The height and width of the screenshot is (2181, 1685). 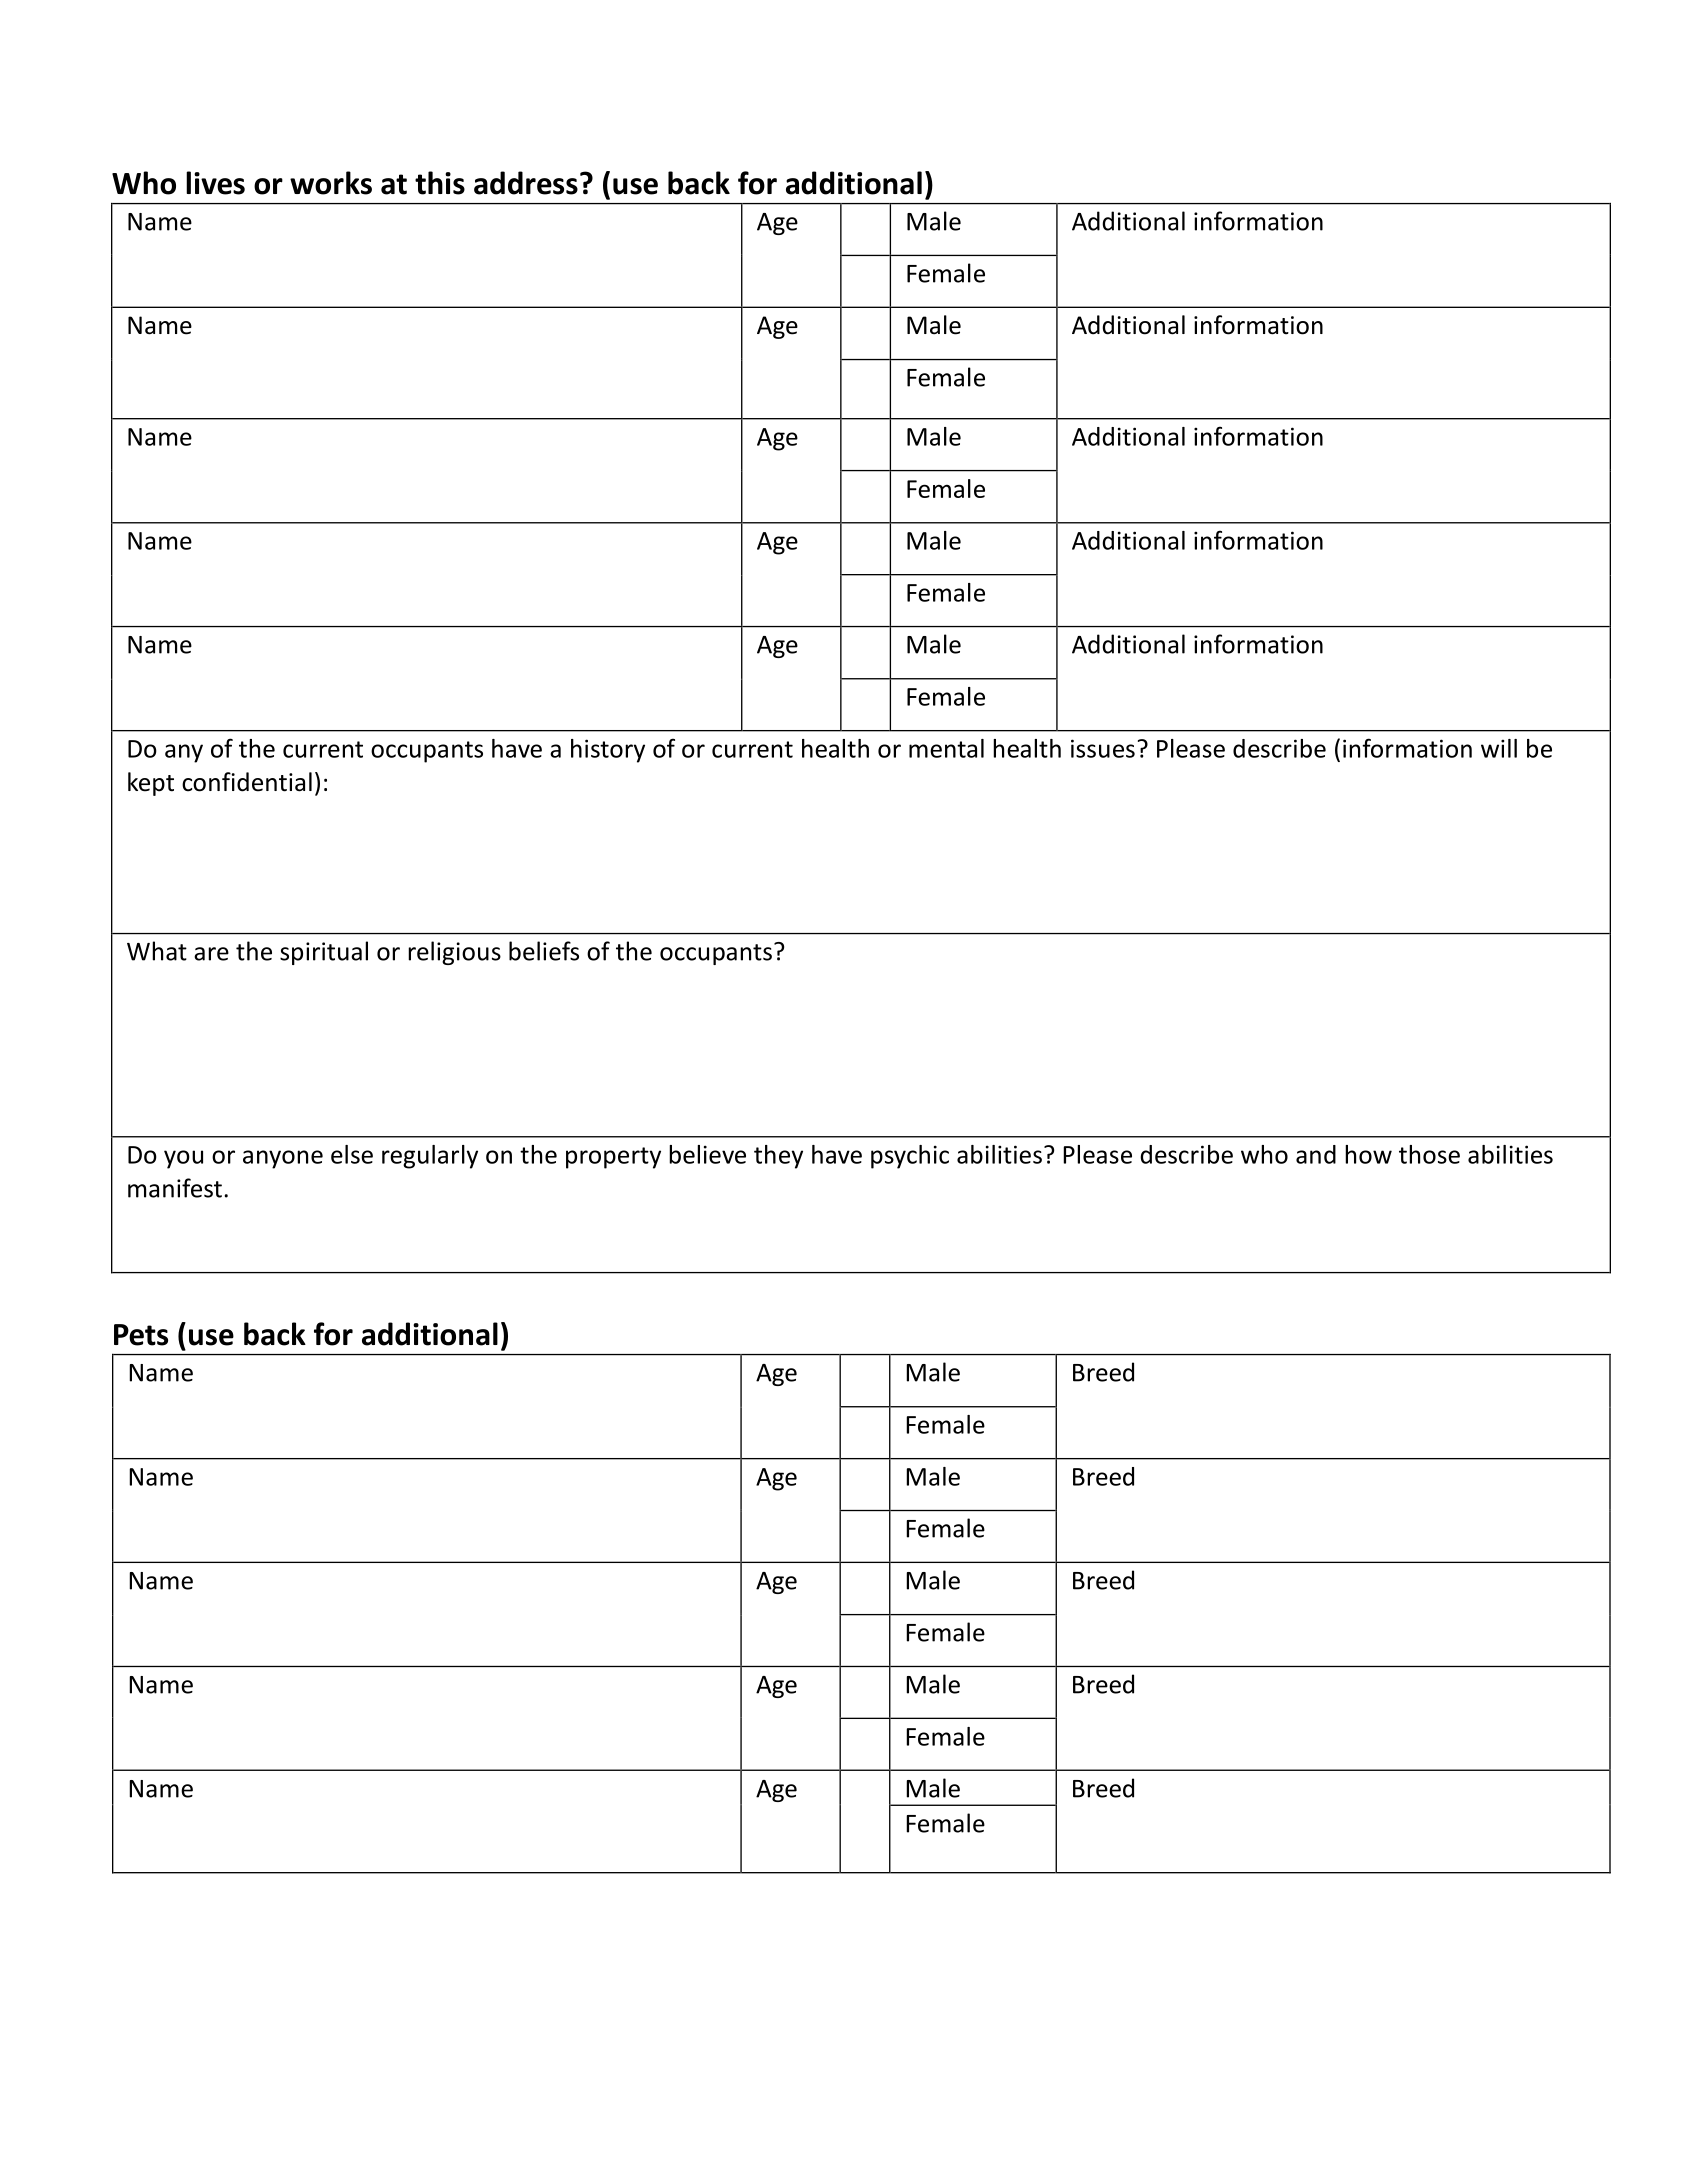 What do you see at coordinates (331, 183) in the screenshot?
I see `works` at bounding box center [331, 183].
